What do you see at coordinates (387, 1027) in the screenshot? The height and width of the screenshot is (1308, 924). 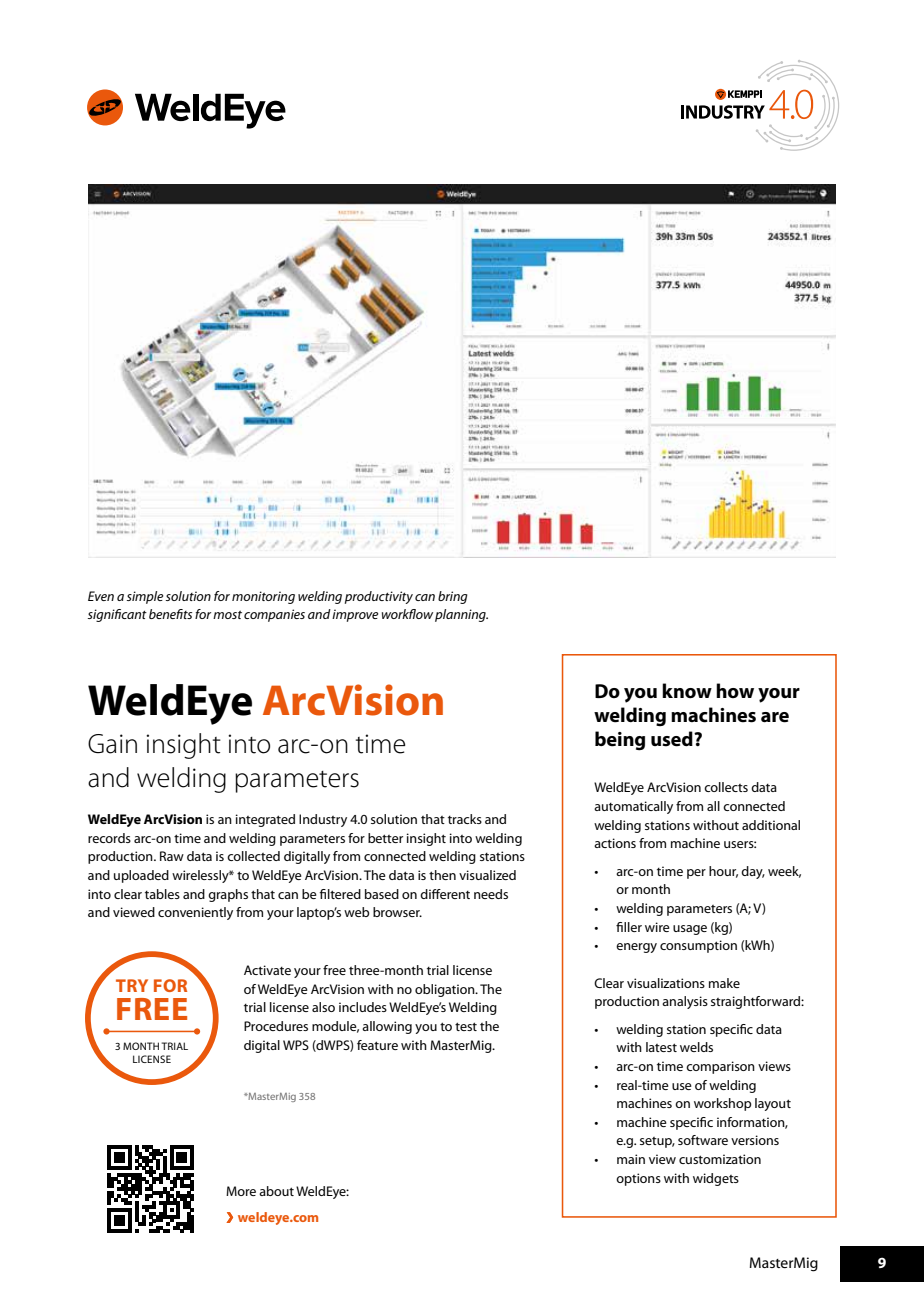 I see `allowing` at bounding box center [387, 1027].
